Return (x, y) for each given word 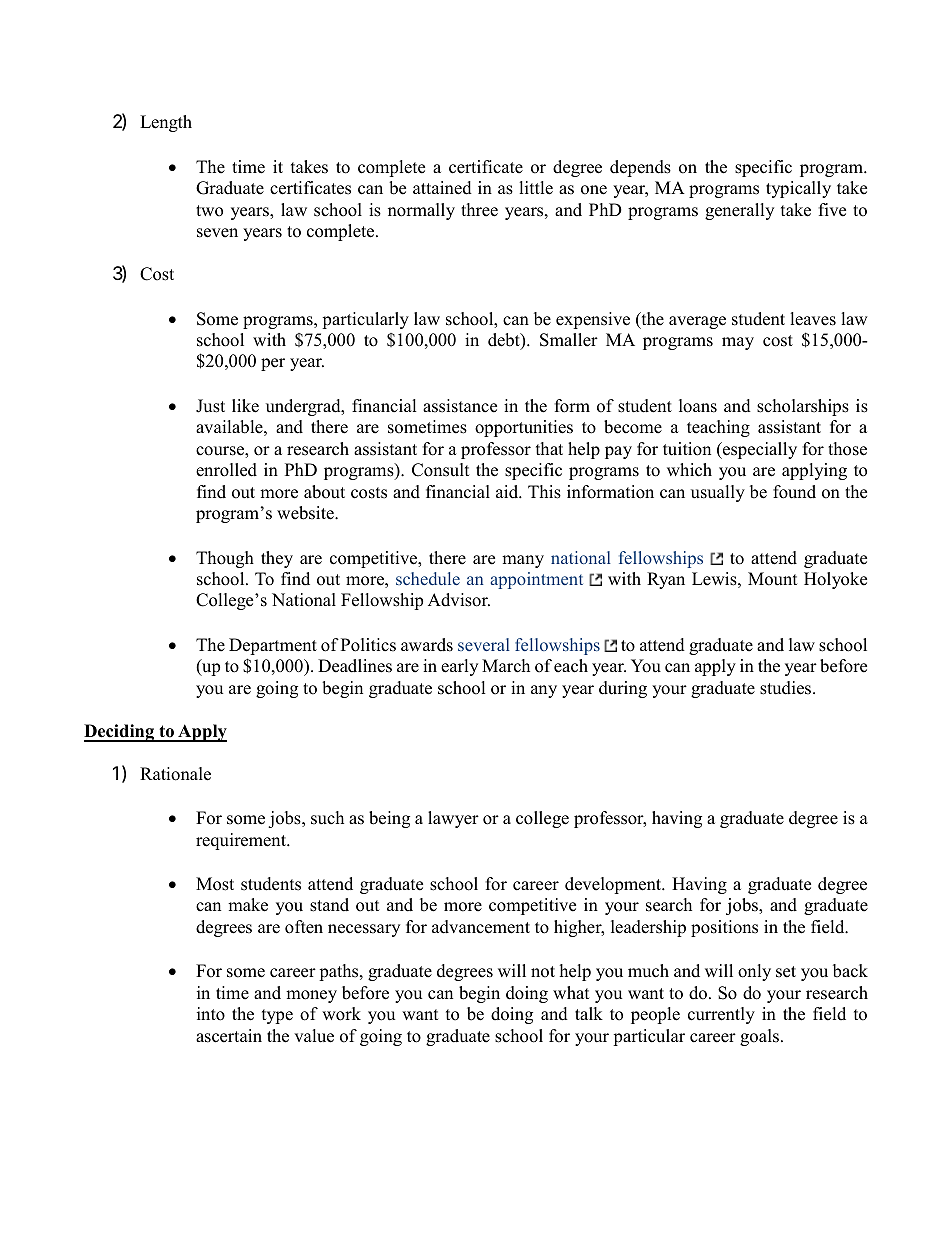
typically (798, 189)
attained (442, 188)
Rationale (175, 774)
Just (210, 406)
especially (759, 450)
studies (787, 688)
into (211, 1014)
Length (166, 123)
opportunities (524, 428)
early (459, 667)
